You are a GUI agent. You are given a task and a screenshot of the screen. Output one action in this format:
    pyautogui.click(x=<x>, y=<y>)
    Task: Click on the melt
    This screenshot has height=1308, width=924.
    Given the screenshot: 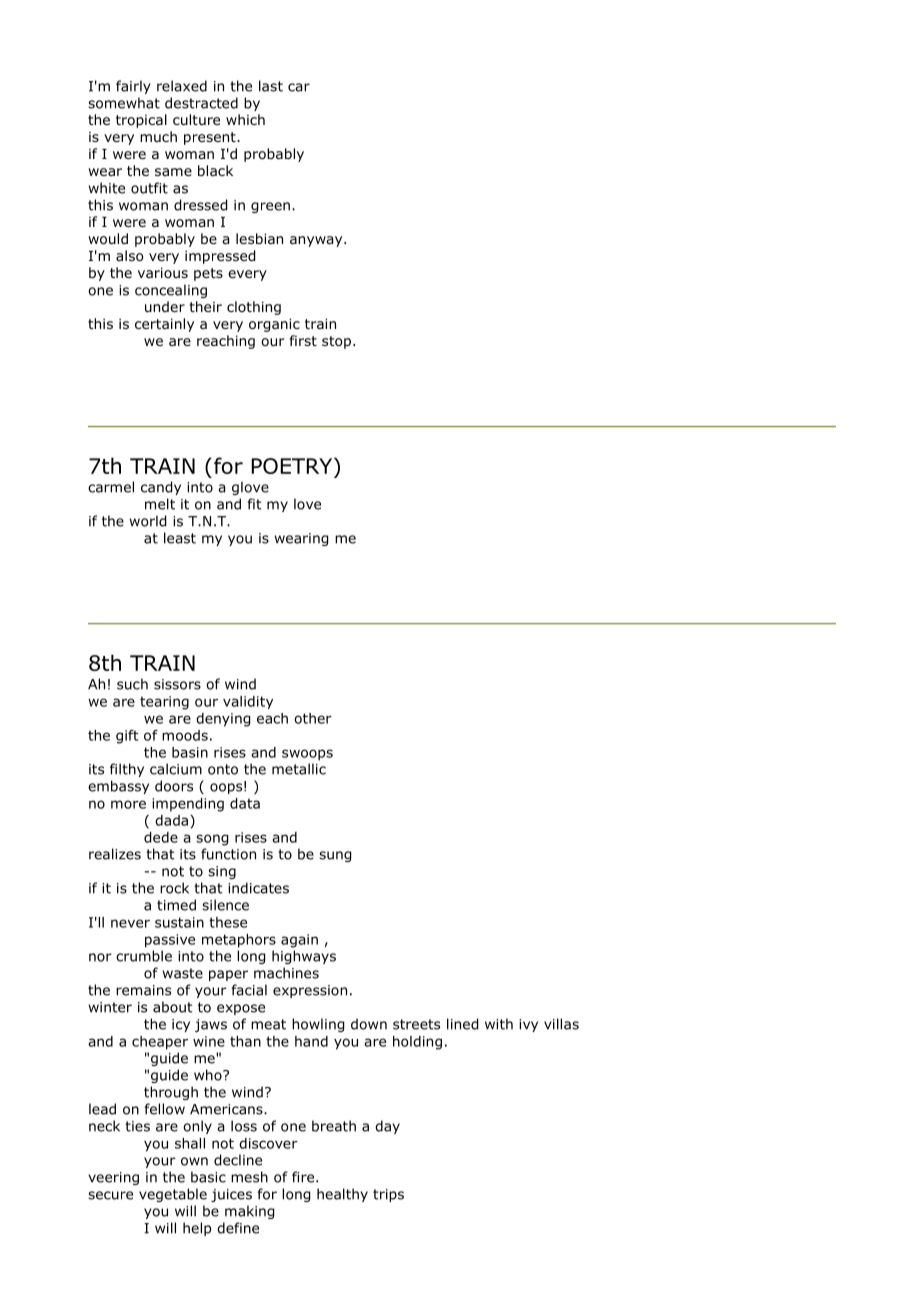 What is the action you would take?
    pyautogui.click(x=160, y=504)
